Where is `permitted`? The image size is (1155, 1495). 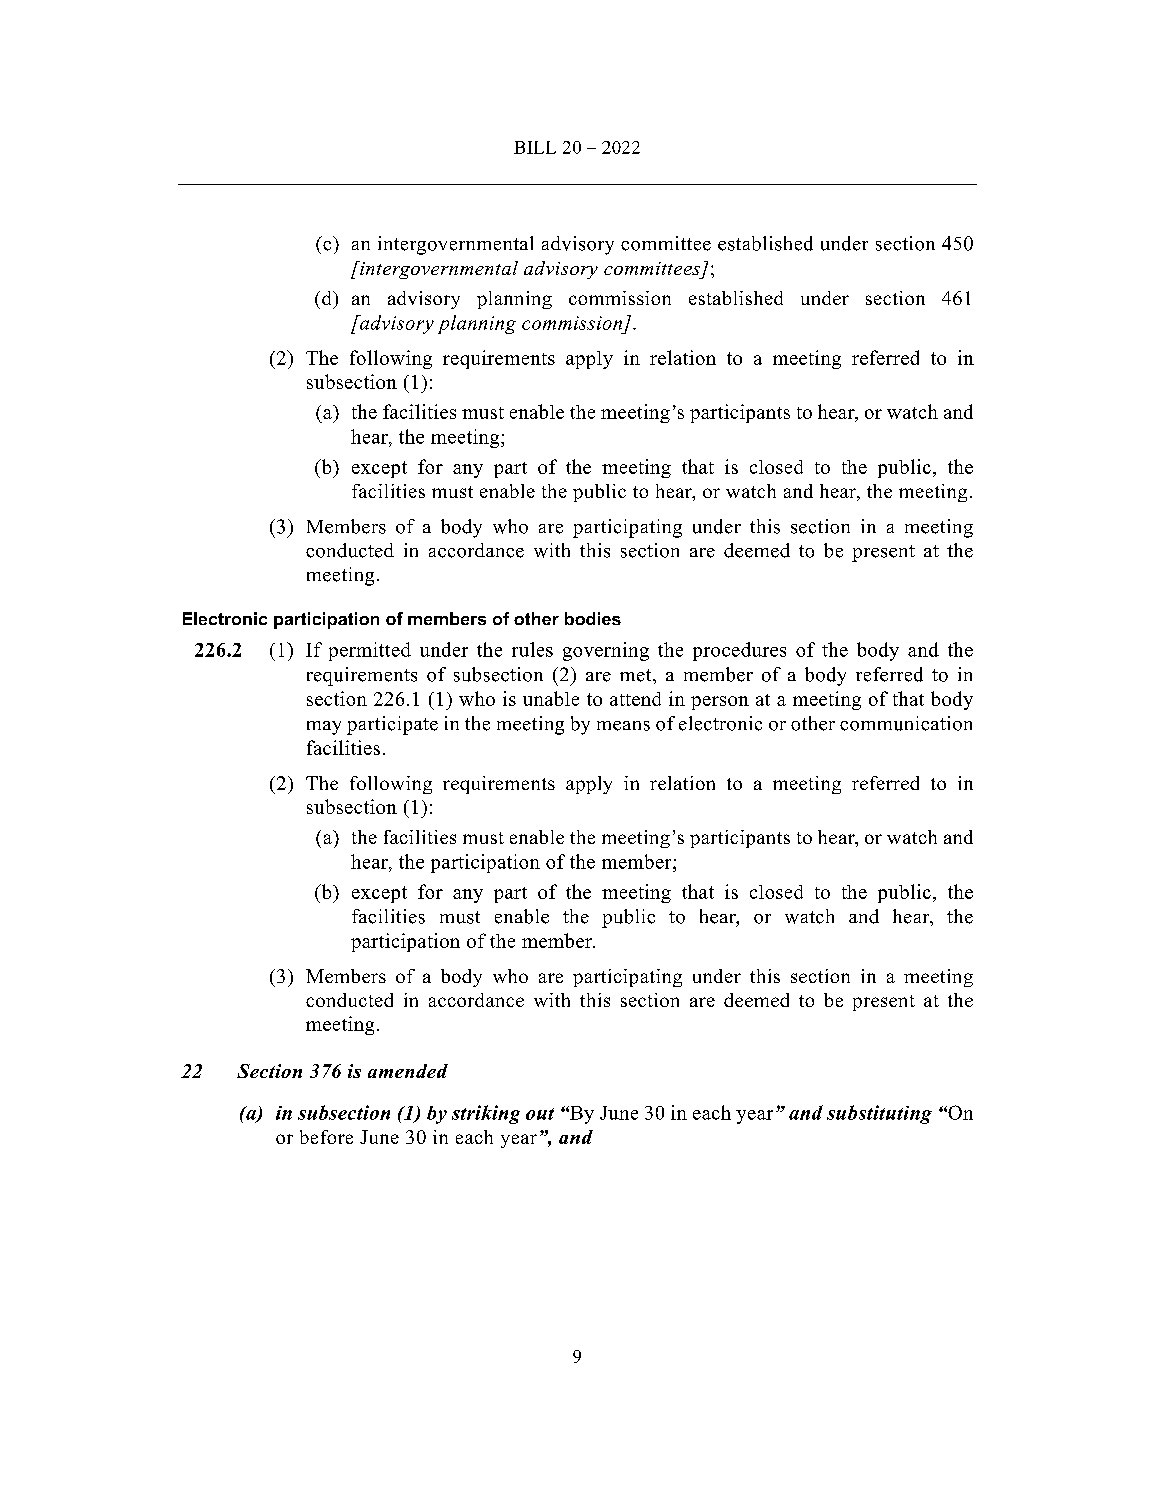
permitted is located at coordinates (370, 651).
